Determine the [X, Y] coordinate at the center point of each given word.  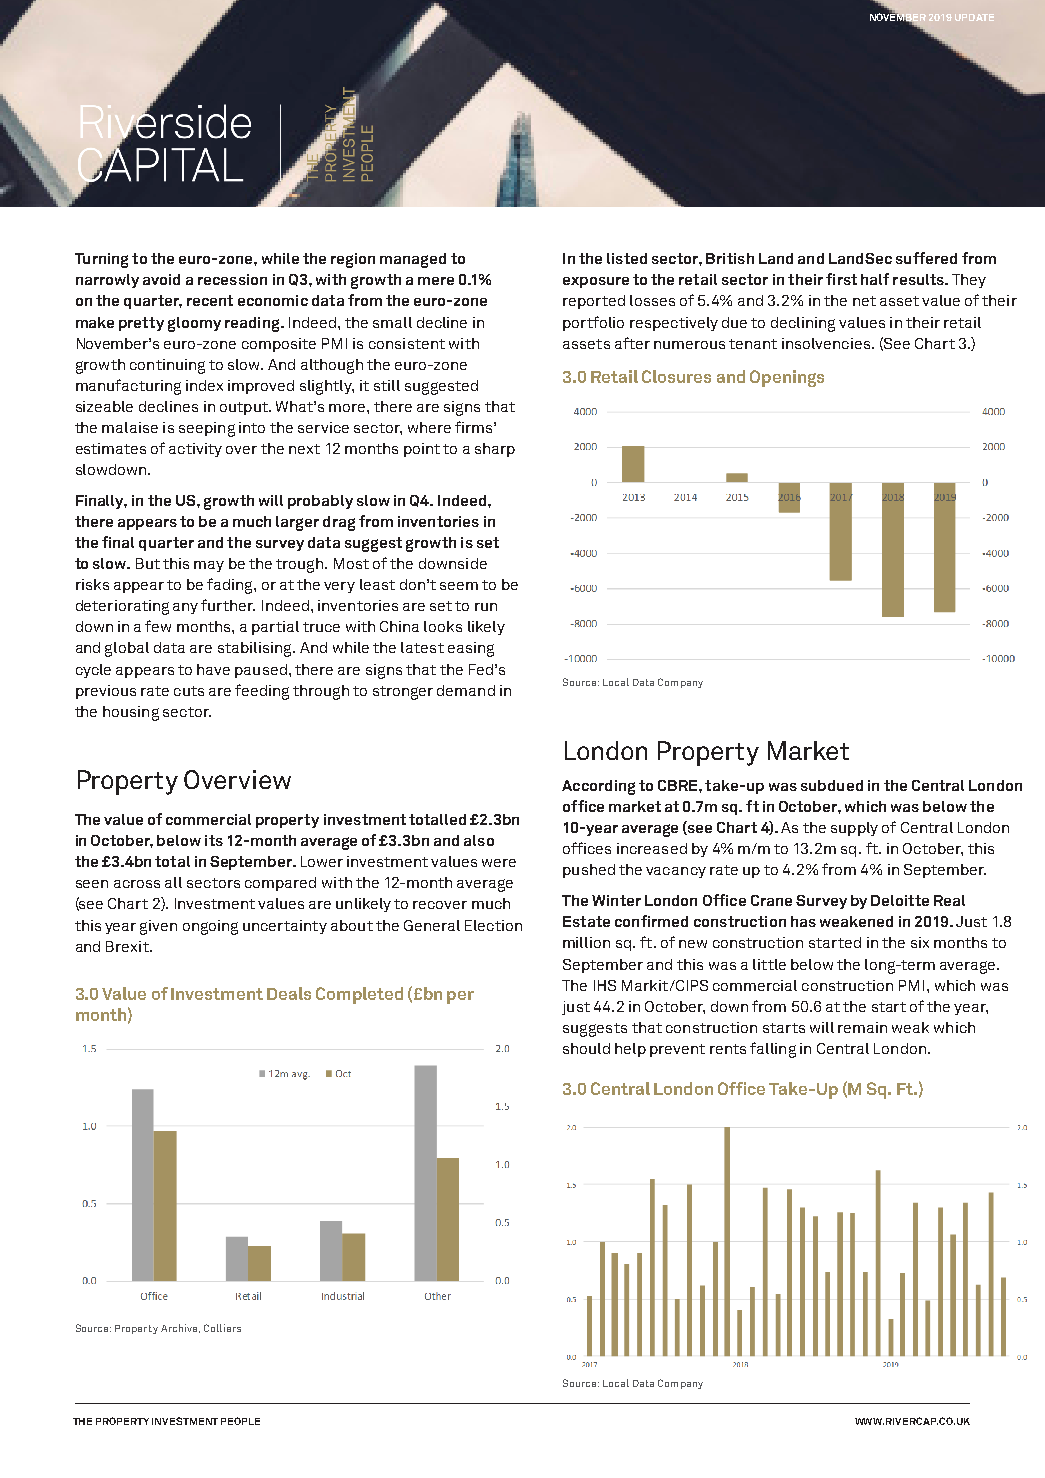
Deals [289, 993]
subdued [832, 785]
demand [466, 690]
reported [594, 302]
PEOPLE [240, 1421]
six [920, 942]
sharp [495, 450]
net [864, 301]
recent [210, 300]
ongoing [210, 927]
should [586, 1048]
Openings [787, 378]
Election [493, 925]
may [209, 566]
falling [773, 1050]
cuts [189, 691]
